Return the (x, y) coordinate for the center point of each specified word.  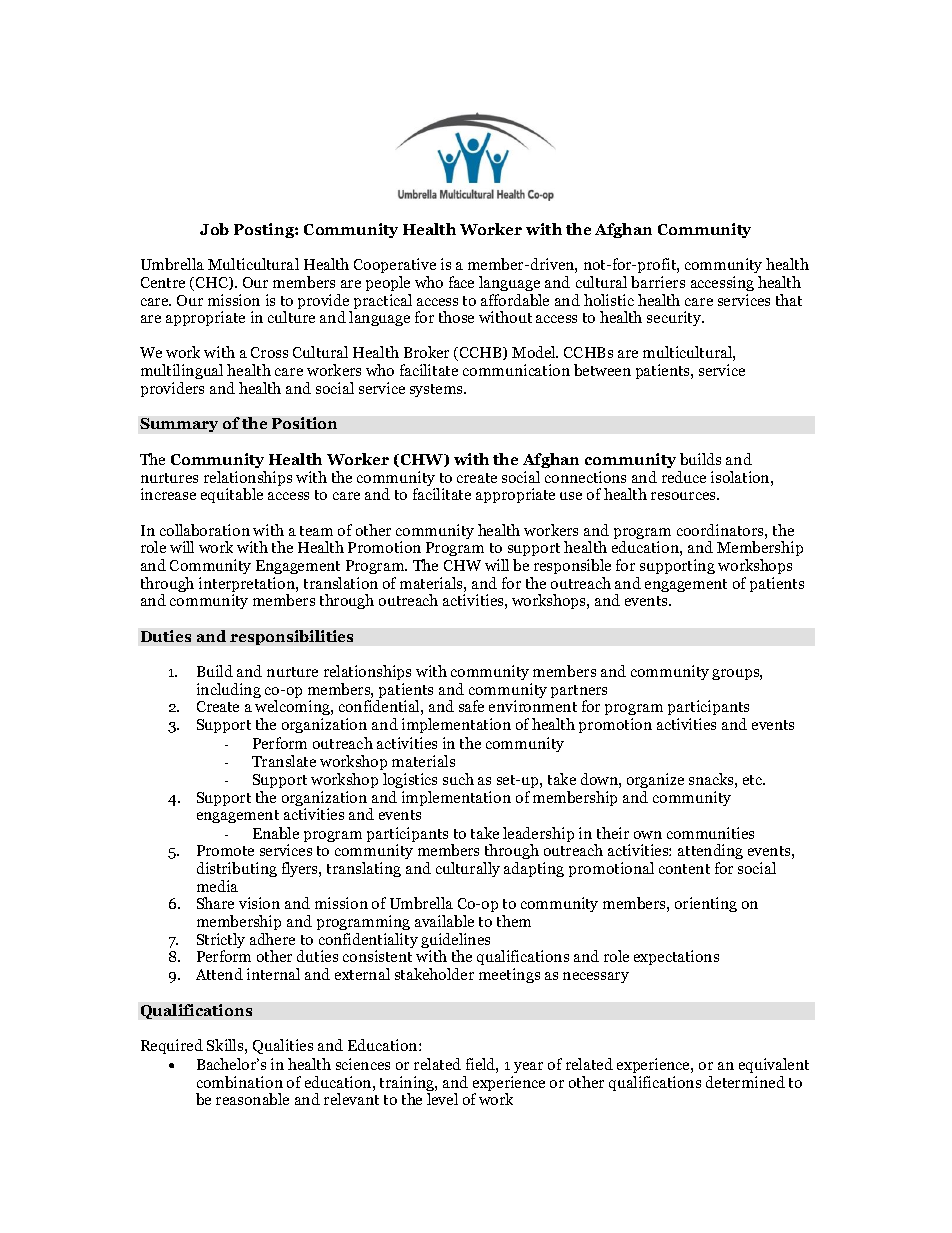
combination (240, 1082)
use (571, 496)
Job (214, 229)
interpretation (248, 586)
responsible (572, 566)
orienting (706, 904)
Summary (179, 425)
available (444, 921)
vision (259, 903)
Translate (284, 761)
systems (437, 390)
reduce (684, 477)
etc (754, 780)
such (458, 779)
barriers (658, 282)
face (461, 282)
